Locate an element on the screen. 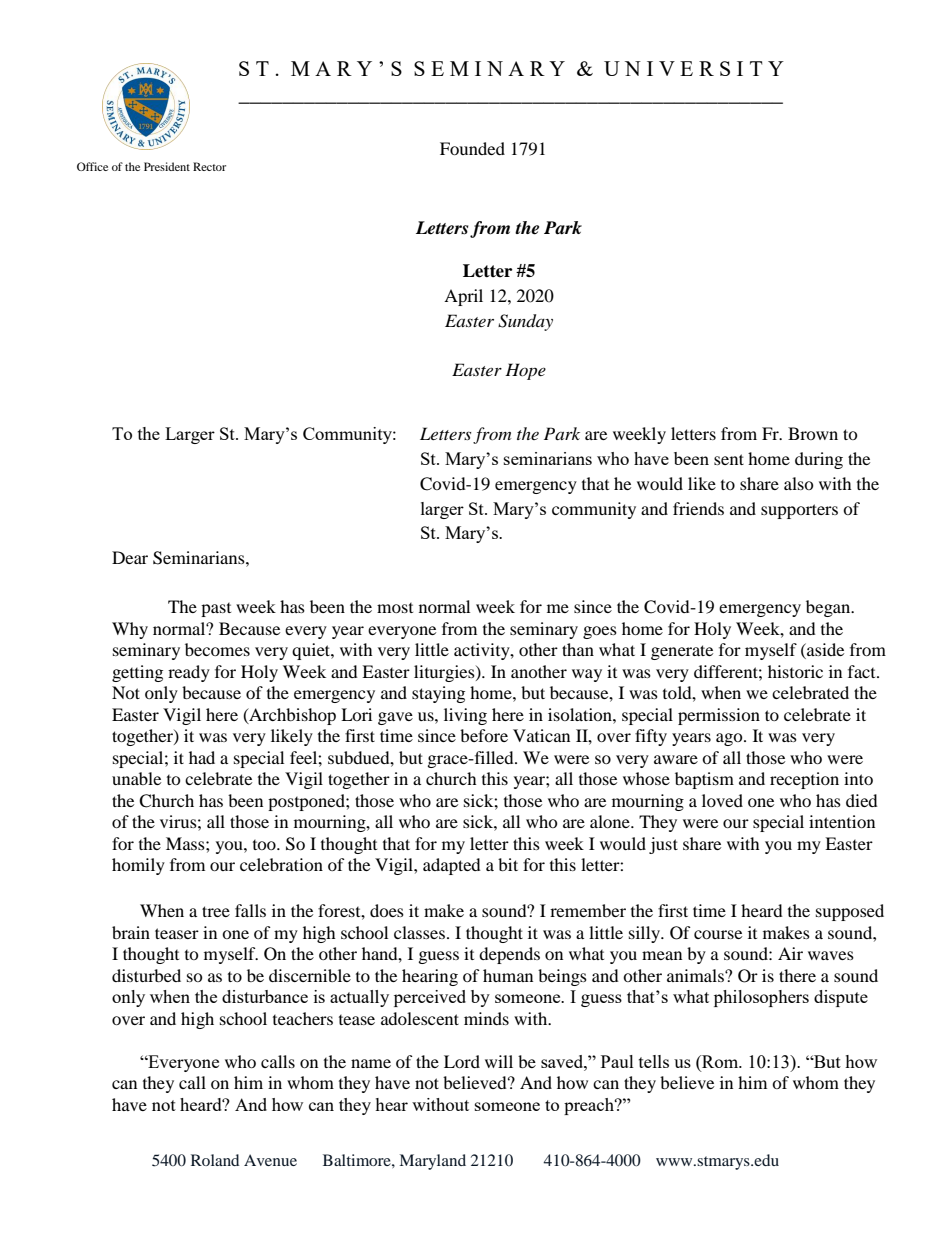 The width and height of the screenshot is (952, 1233). Sunday is located at coordinates (525, 322).
